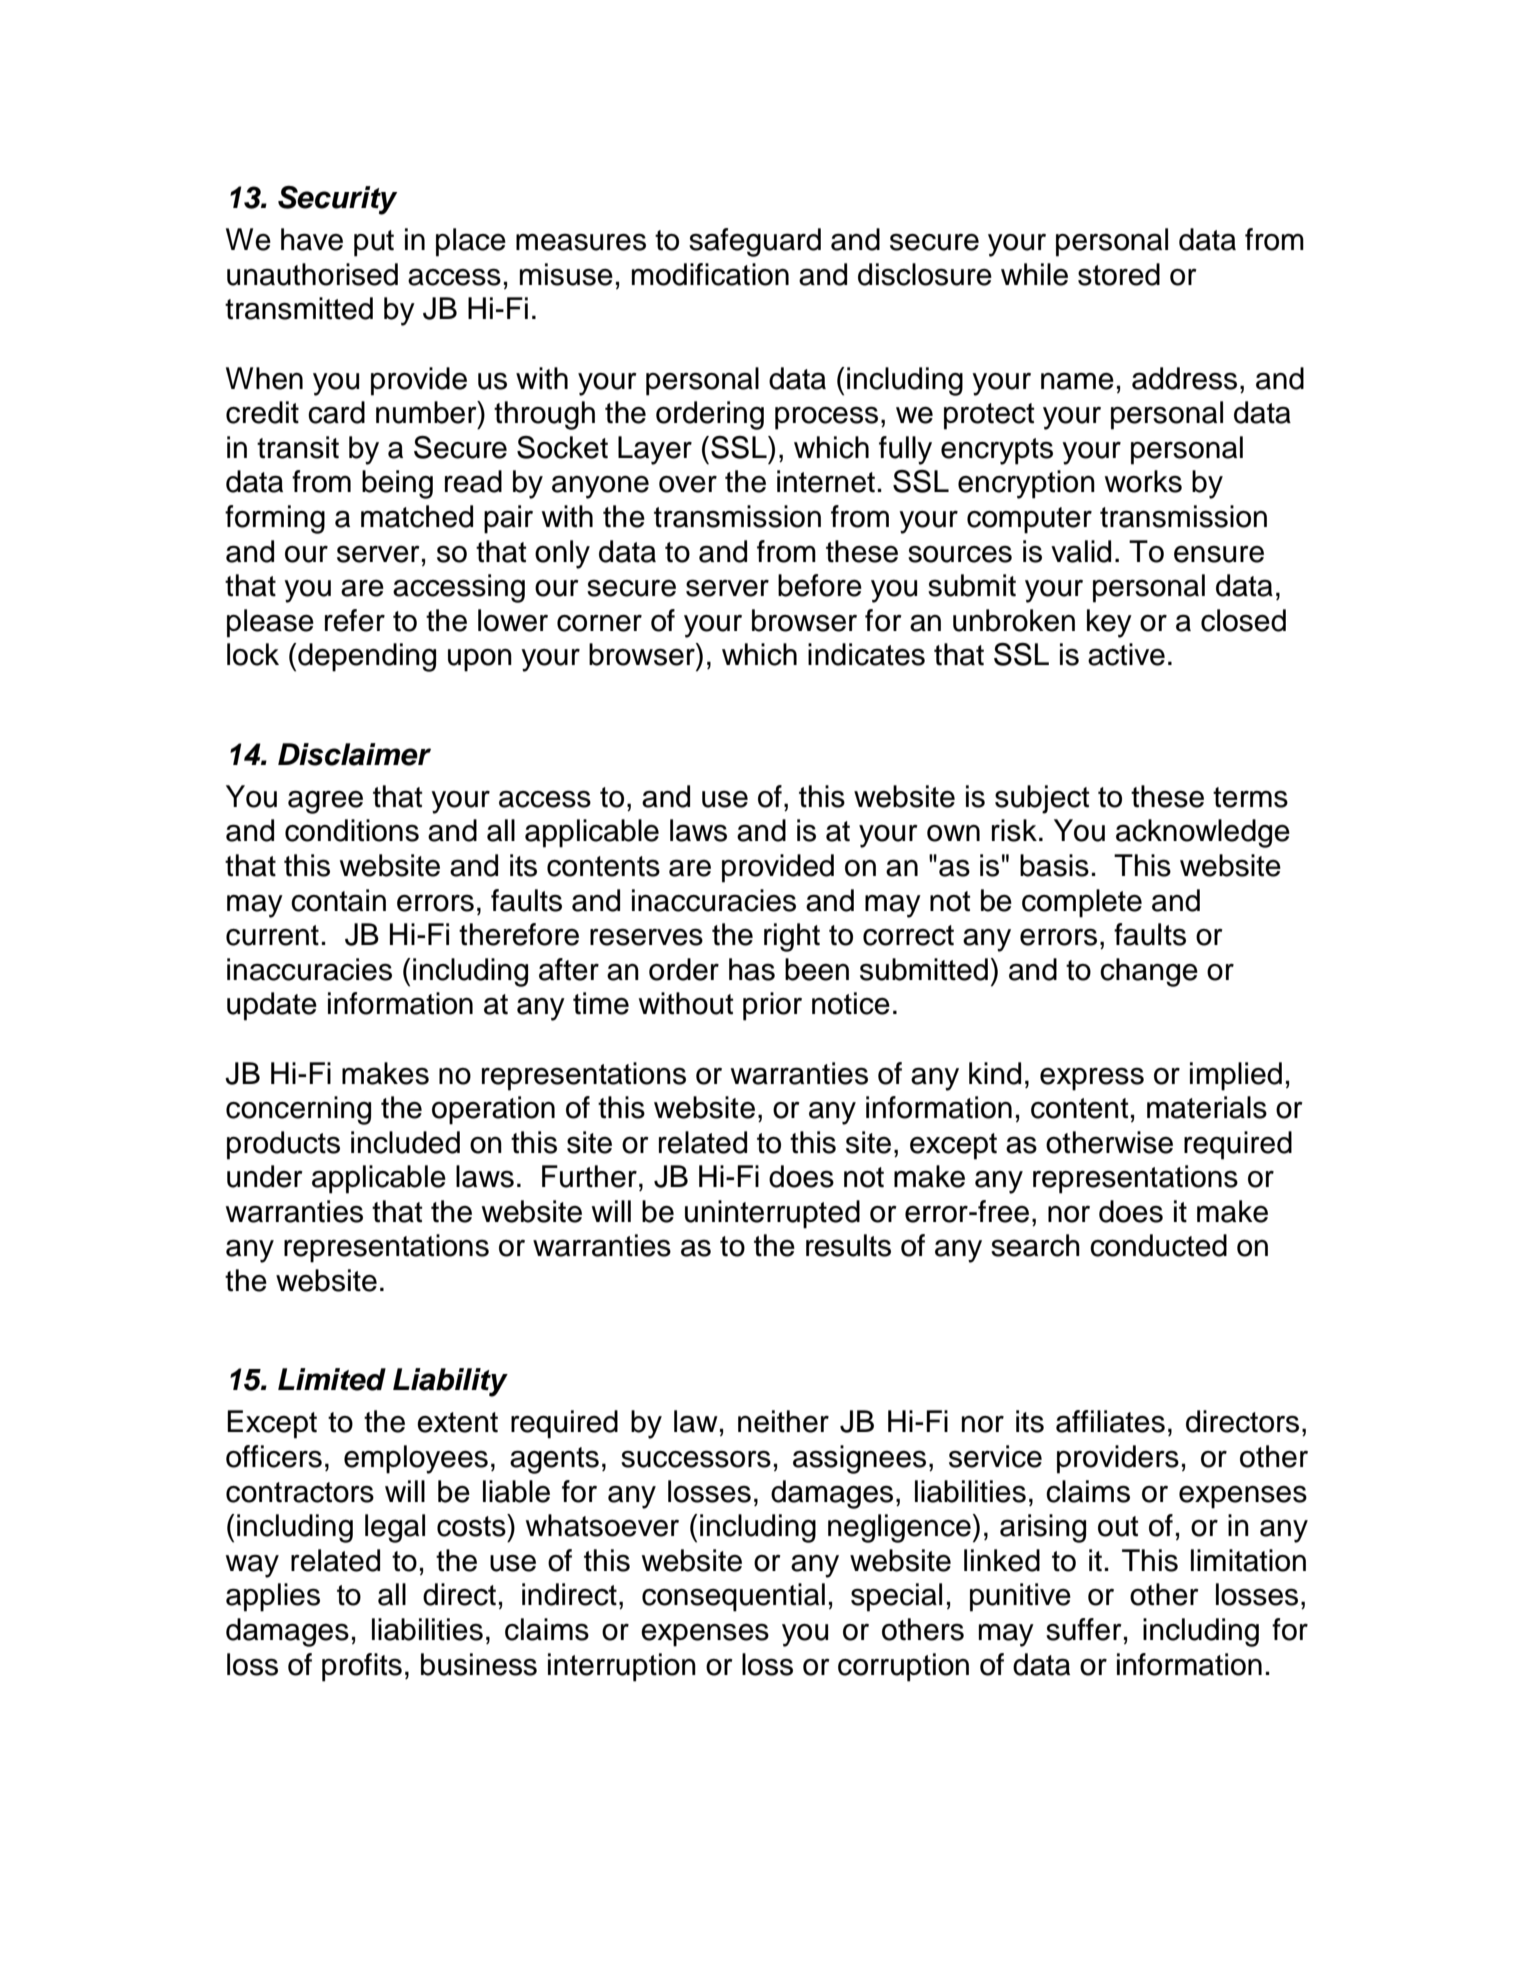  What do you see at coordinates (1149, 972) in the page?
I see `change` at bounding box center [1149, 972].
